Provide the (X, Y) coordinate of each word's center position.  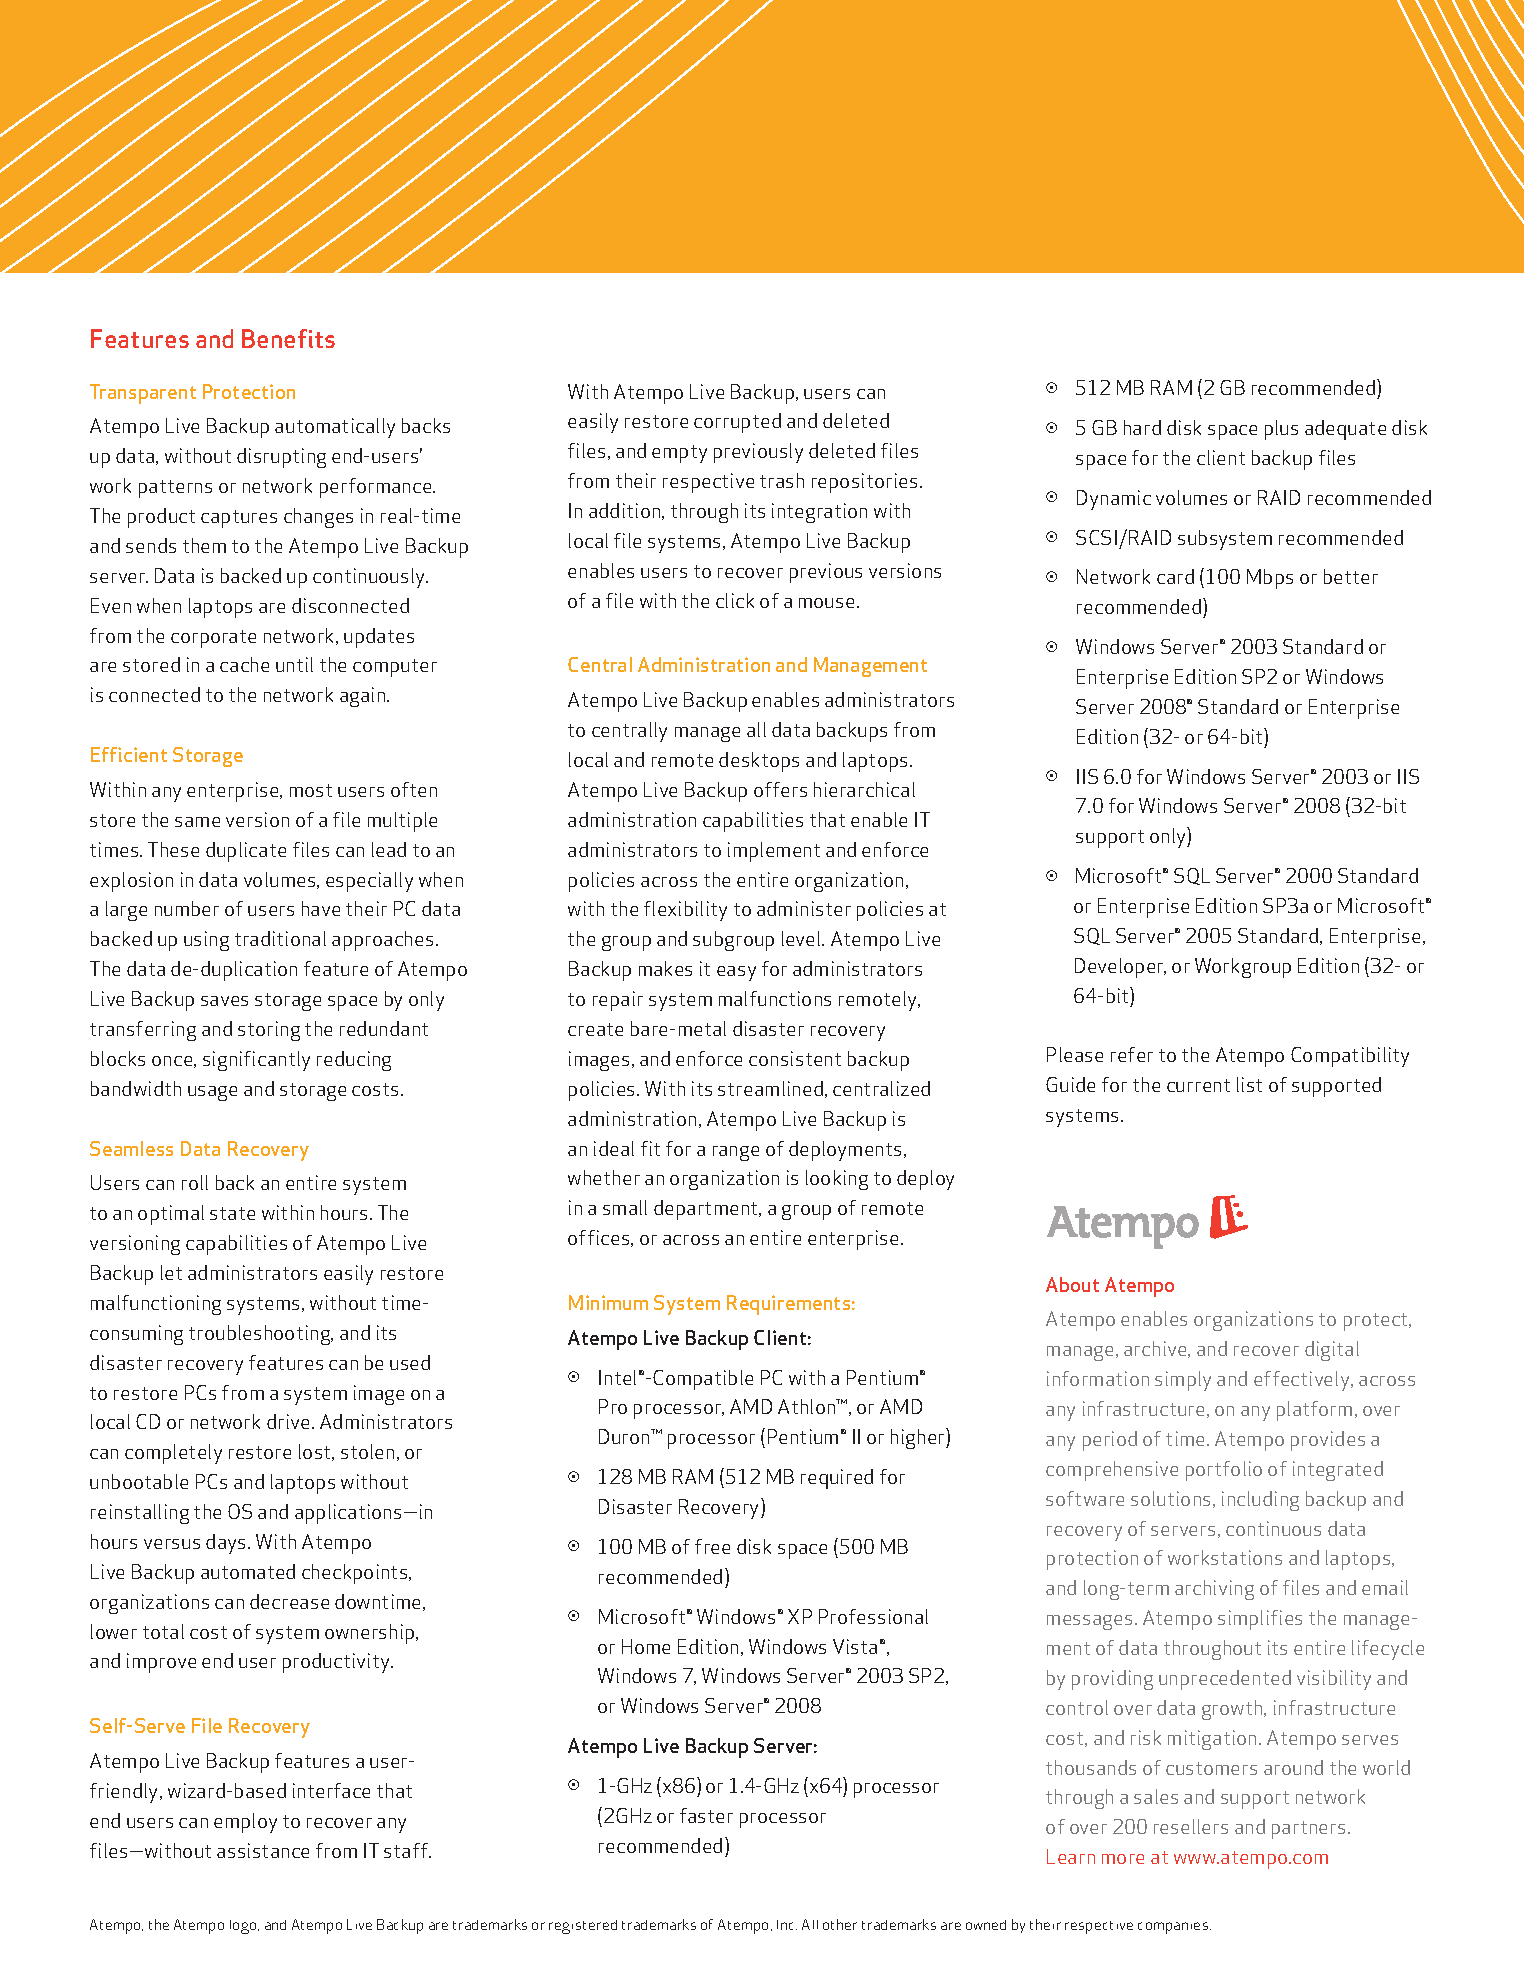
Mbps (1270, 579)
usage (212, 1093)
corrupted (737, 423)
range (736, 1153)
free (712, 1546)
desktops (759, 762)
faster (706, 1815)
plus (1281, 430)
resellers (1191, 1826)
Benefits (288, 338)
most (311, 790)
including (1260, 1501)
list (1249, 1084)
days (227, 1544)
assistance (263, 1850)
